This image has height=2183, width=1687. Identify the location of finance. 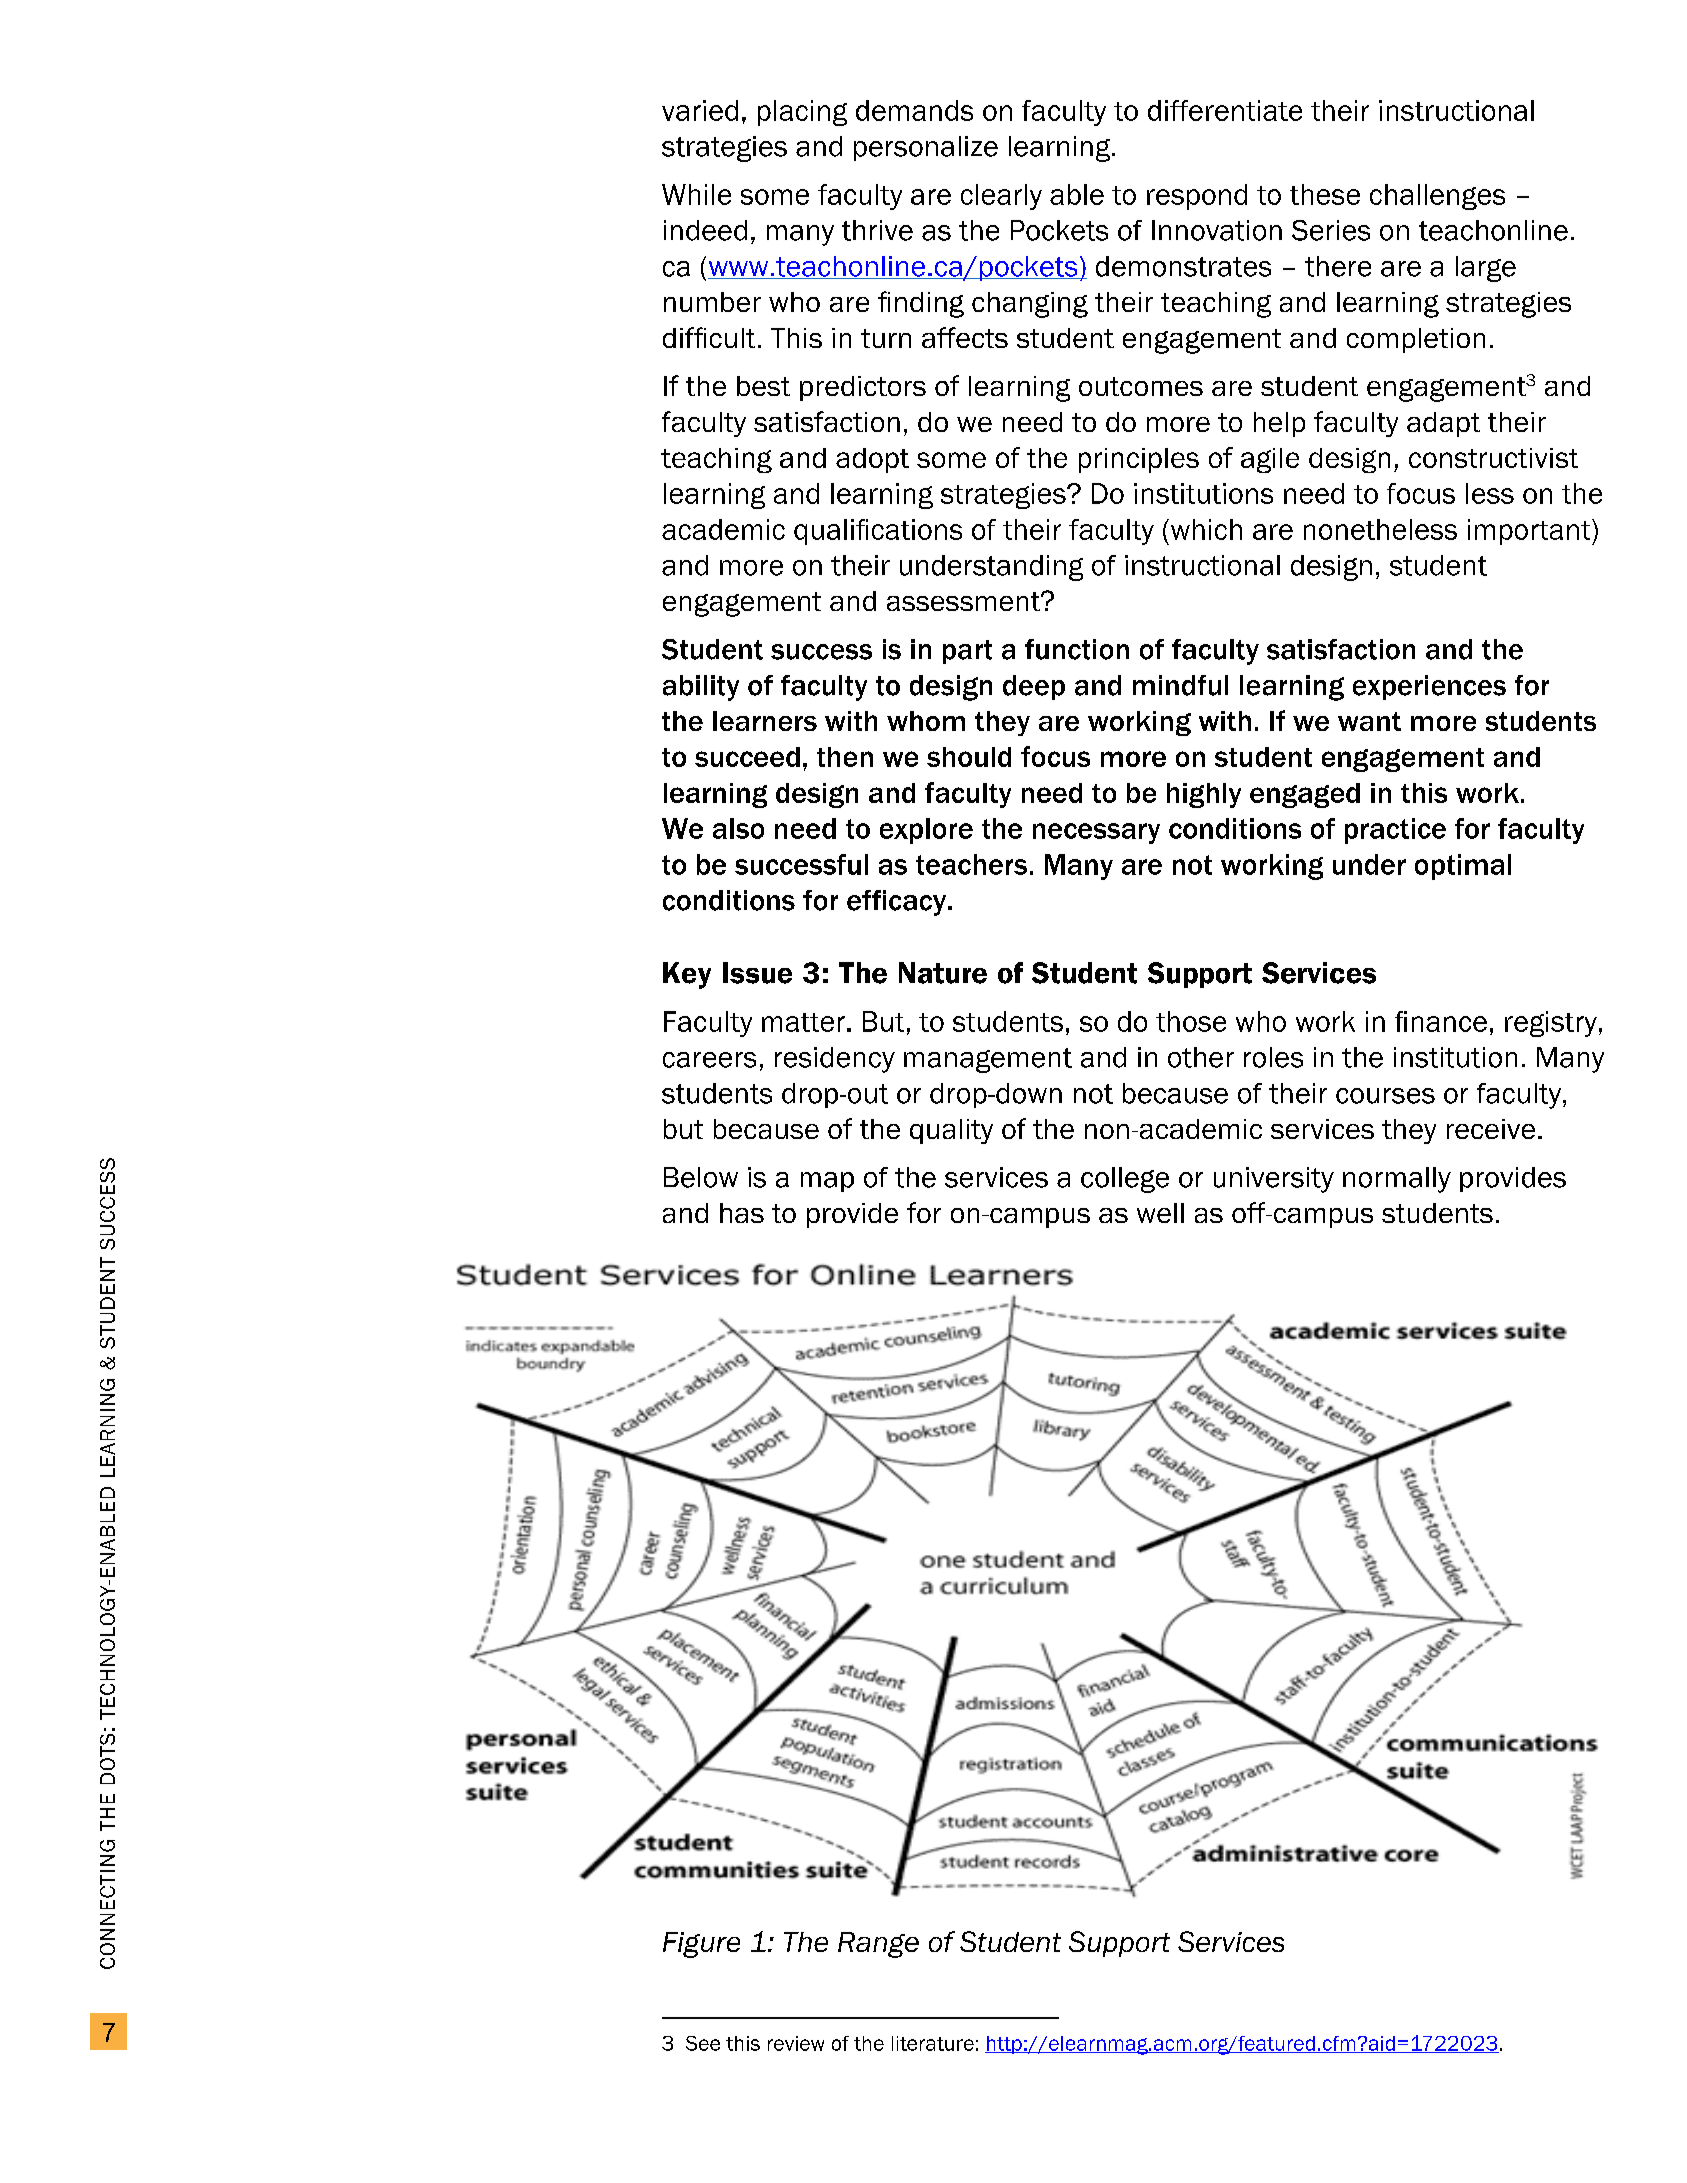
(1441, 1021).
